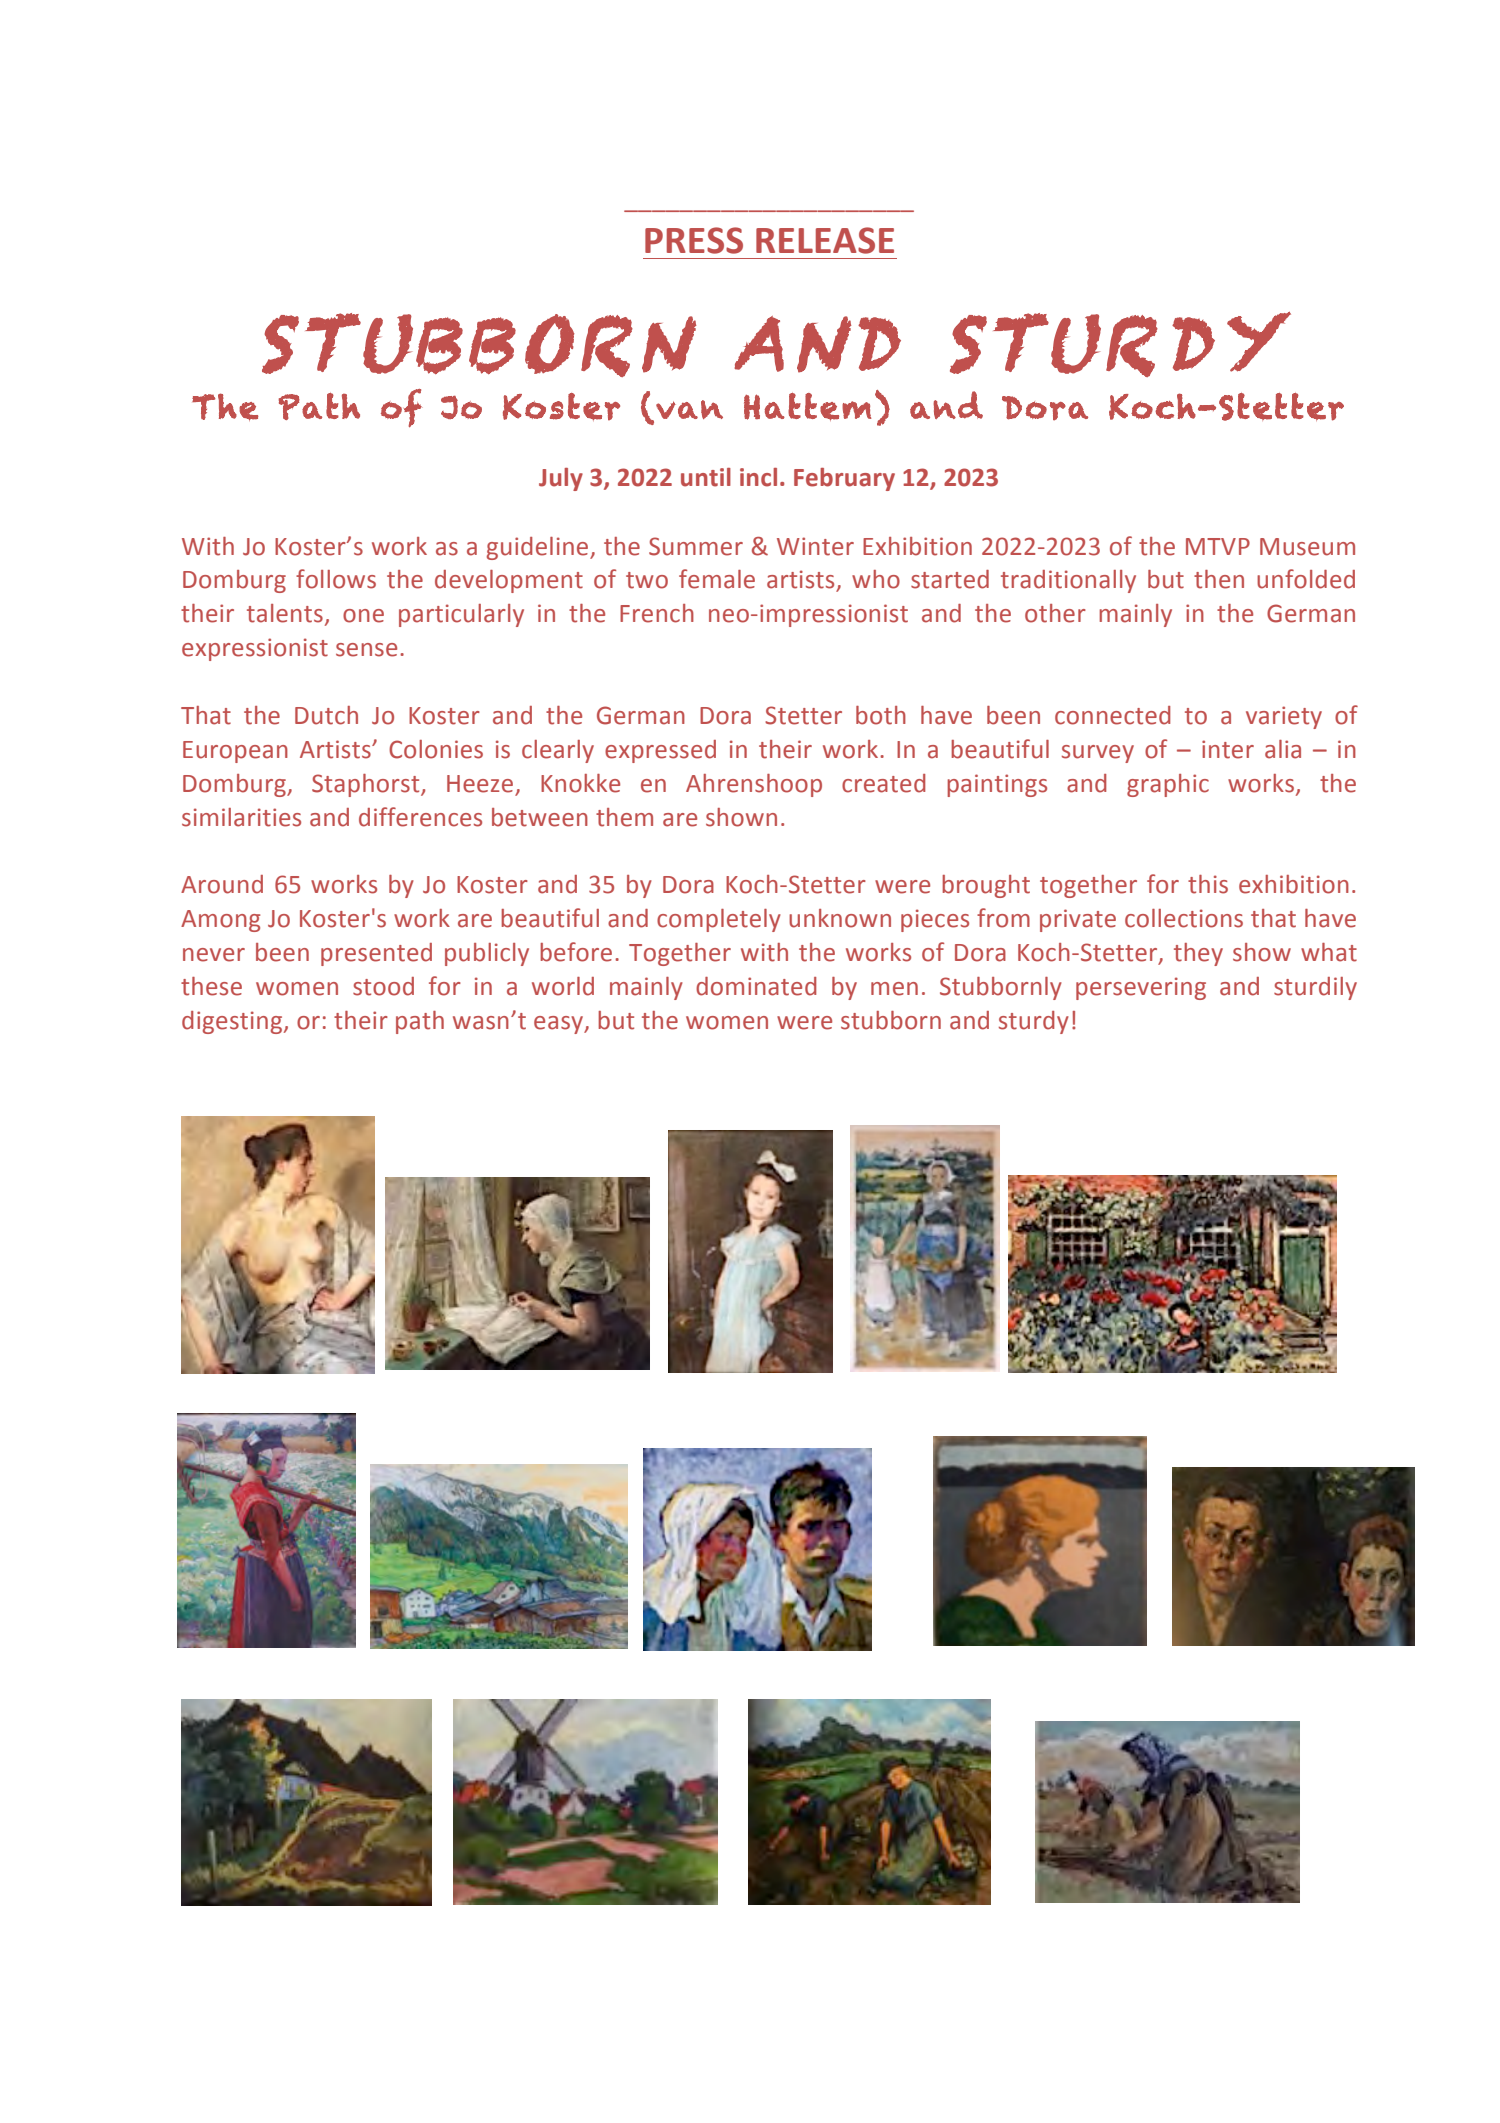  I want to click on February, so click(844, 479).
